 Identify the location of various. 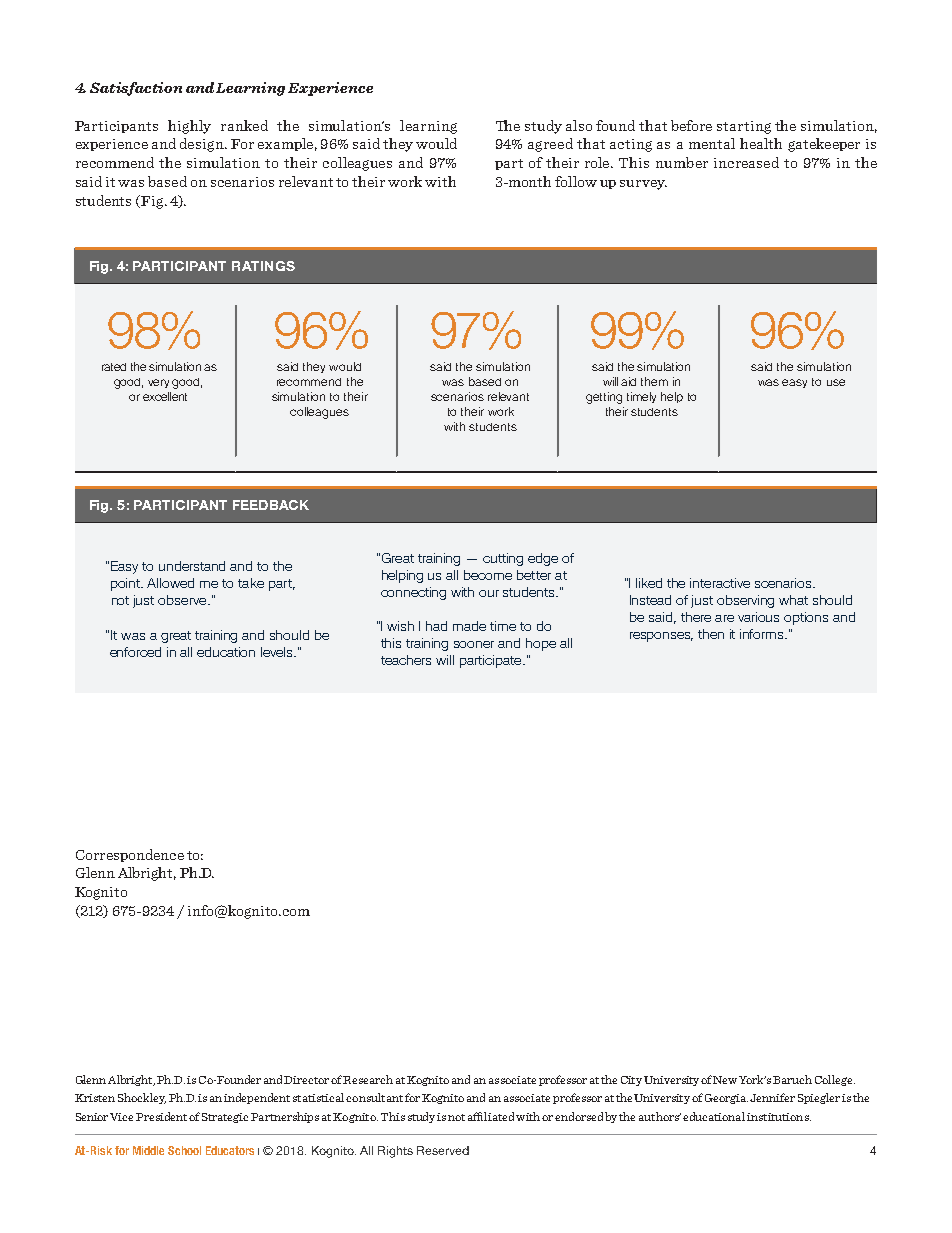
(758, 617).
